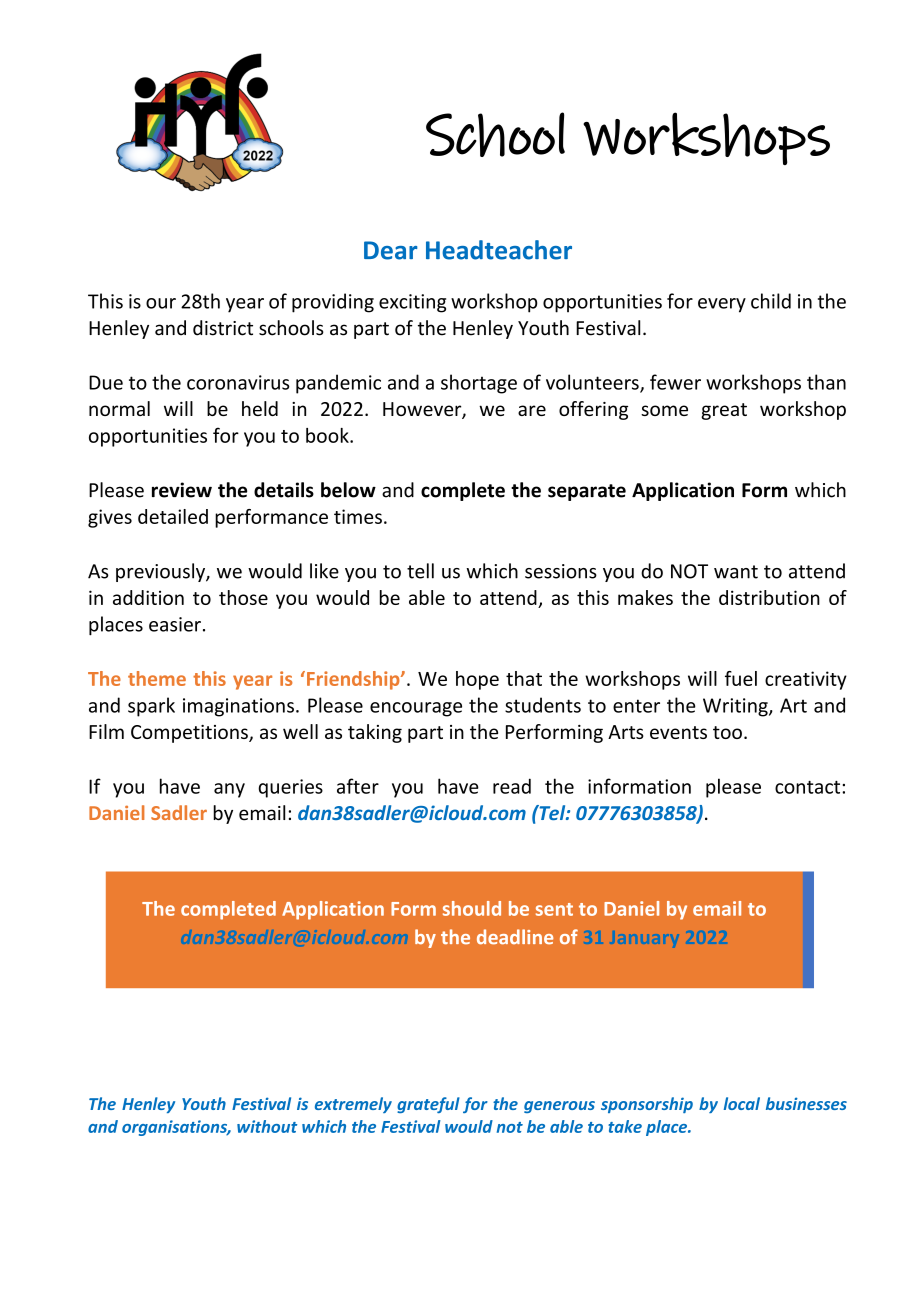 Image resolution: width=924 pixels, height=1308 pixels. I want to click on local, so click(742, 1103).
